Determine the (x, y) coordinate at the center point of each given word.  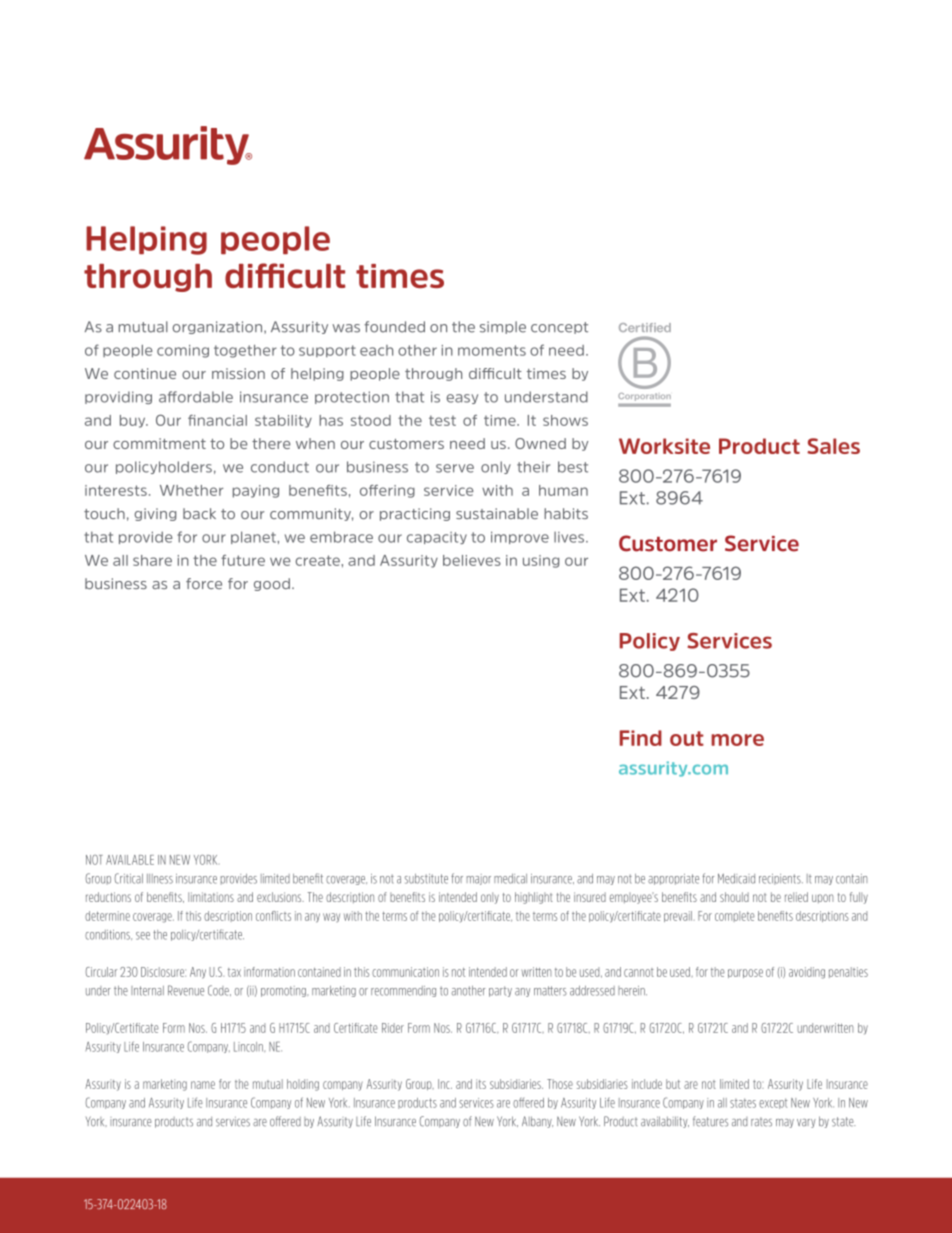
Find (641, 738)
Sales (833, 446)
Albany (537, 1122)
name (203, 1085)
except (773, 1103)
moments (492, 350)
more (737, 740)
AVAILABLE (130, 860)
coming (183, 351)
